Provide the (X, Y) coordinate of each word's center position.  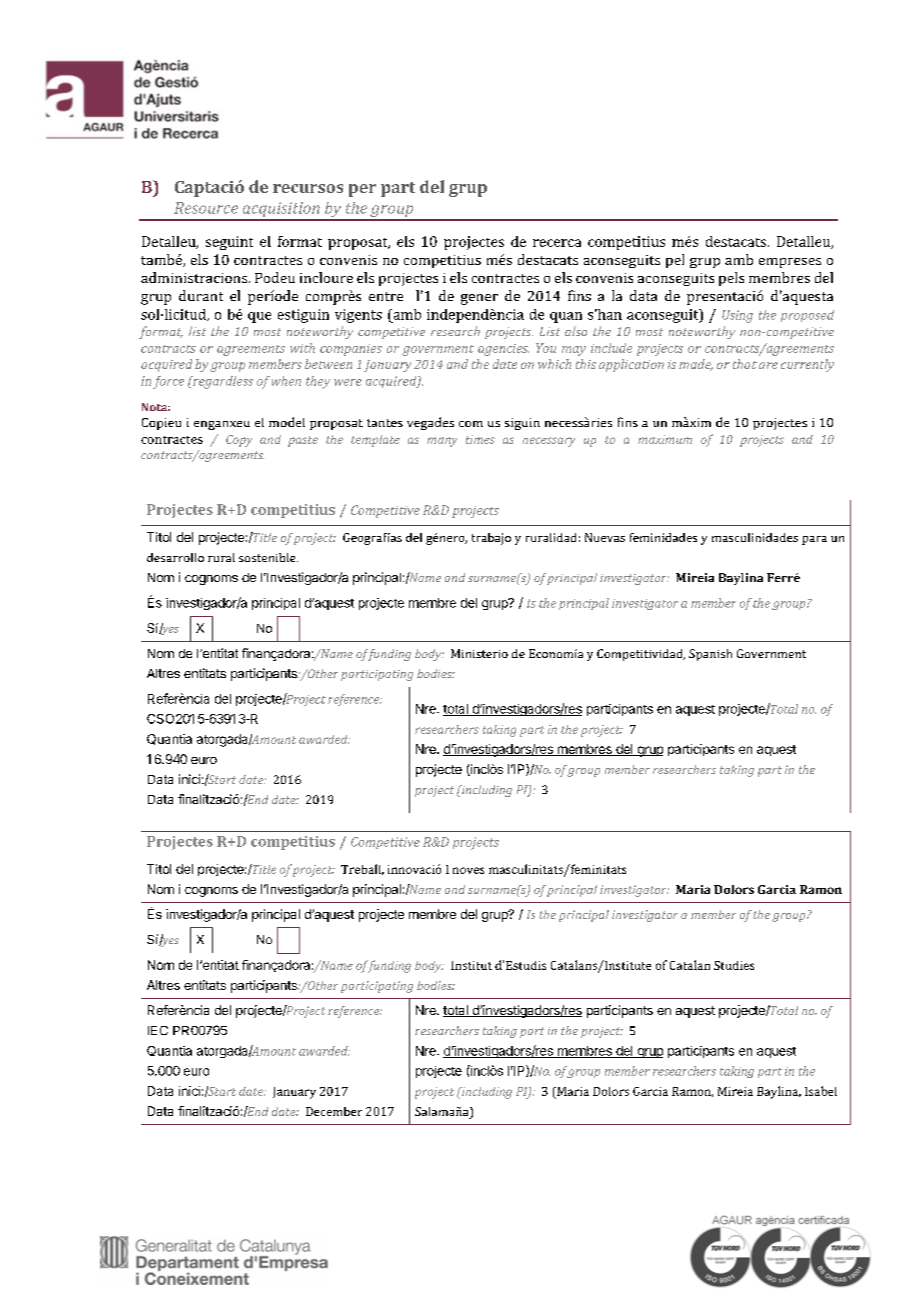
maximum (665, 439)
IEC (158, 1030)
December (334, 1111)
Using (737, 316)
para (814, 540)
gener (479, 299)
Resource (206, 208)
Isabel (821, 1091)
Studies (734, 965)
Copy (239, 441)
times (480, 439)
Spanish (710, 655)
